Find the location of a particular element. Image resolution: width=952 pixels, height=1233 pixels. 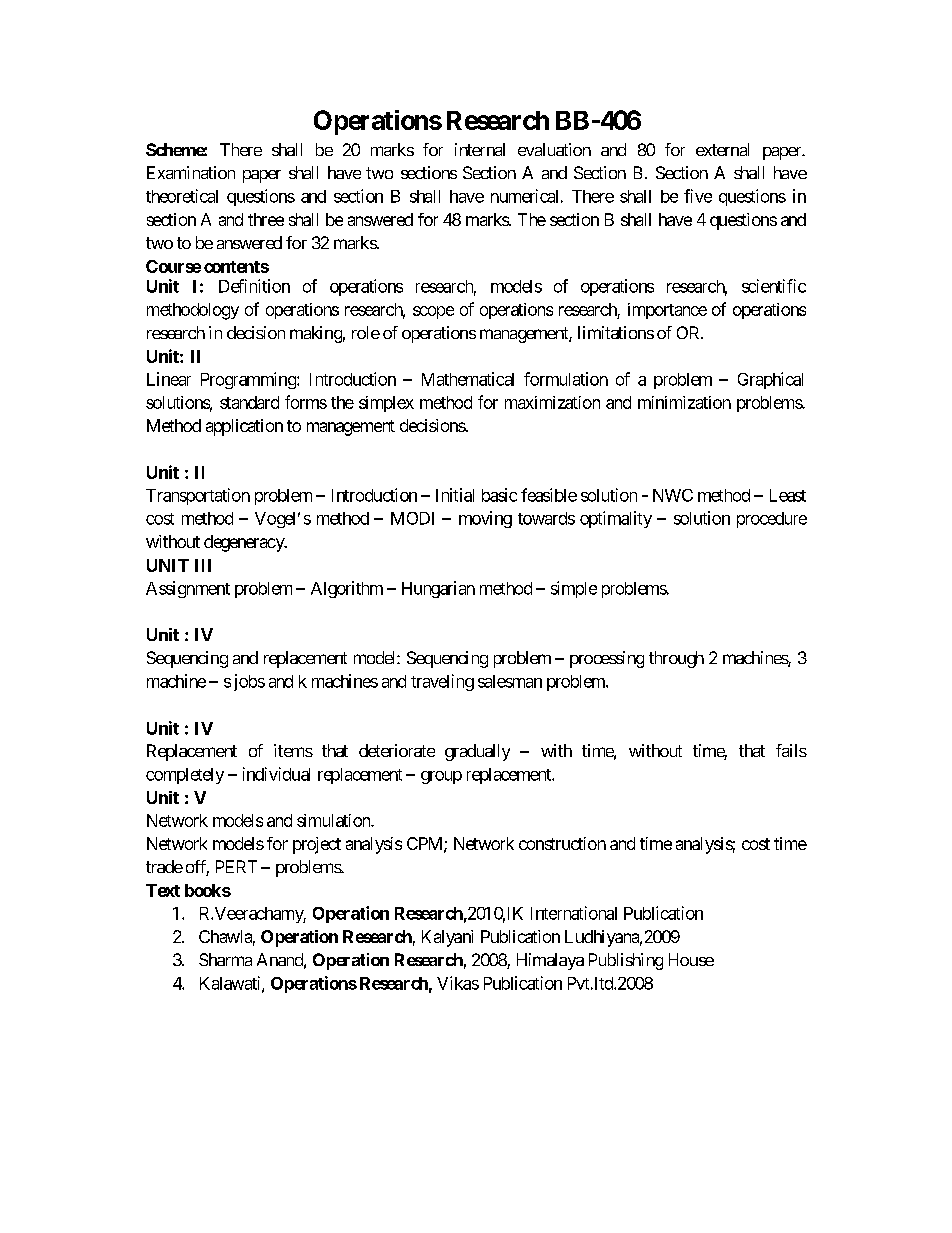

Examination is located at coordinates (191, 172).
